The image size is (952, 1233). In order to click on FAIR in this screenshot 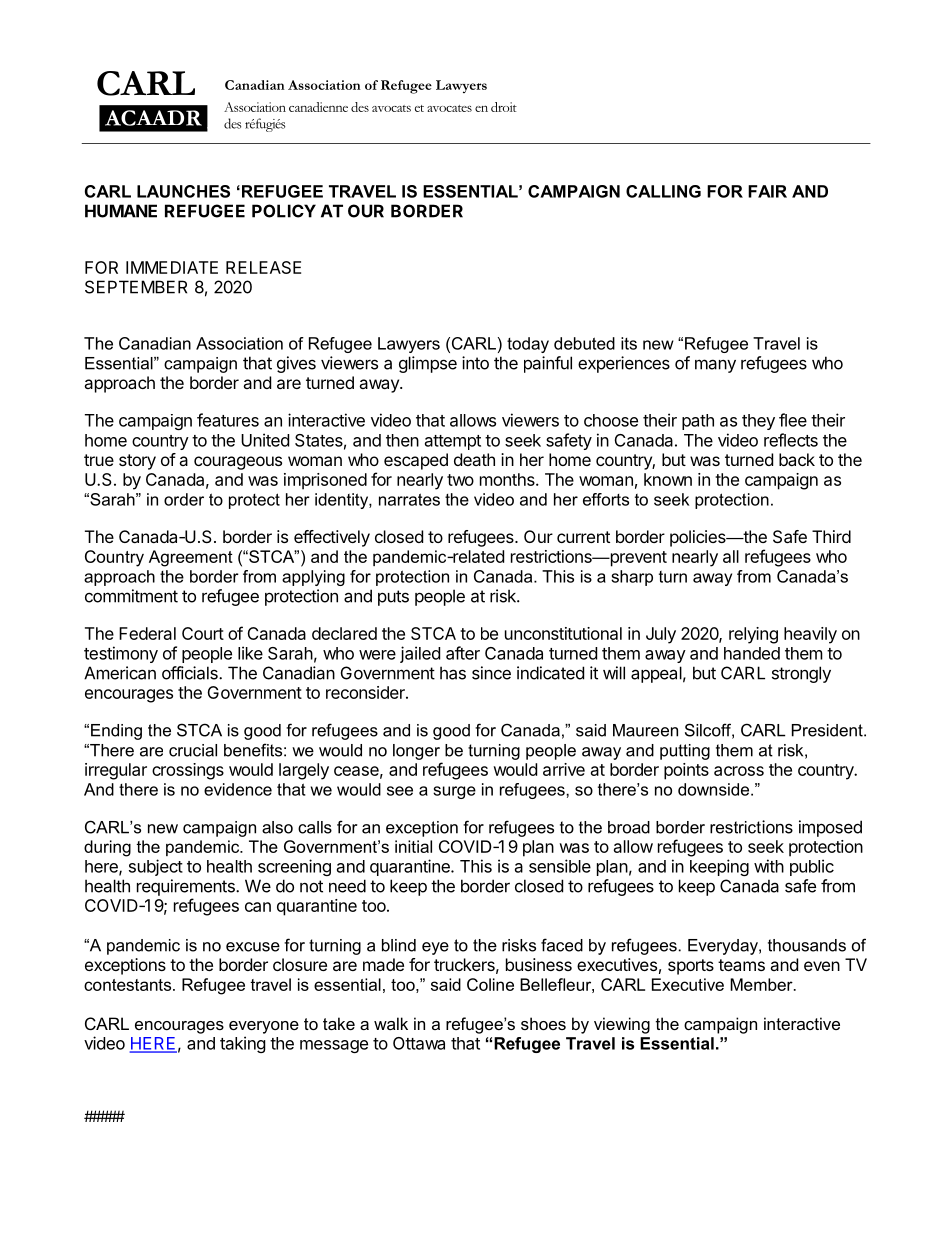, I will do `click(767, 191)`.
